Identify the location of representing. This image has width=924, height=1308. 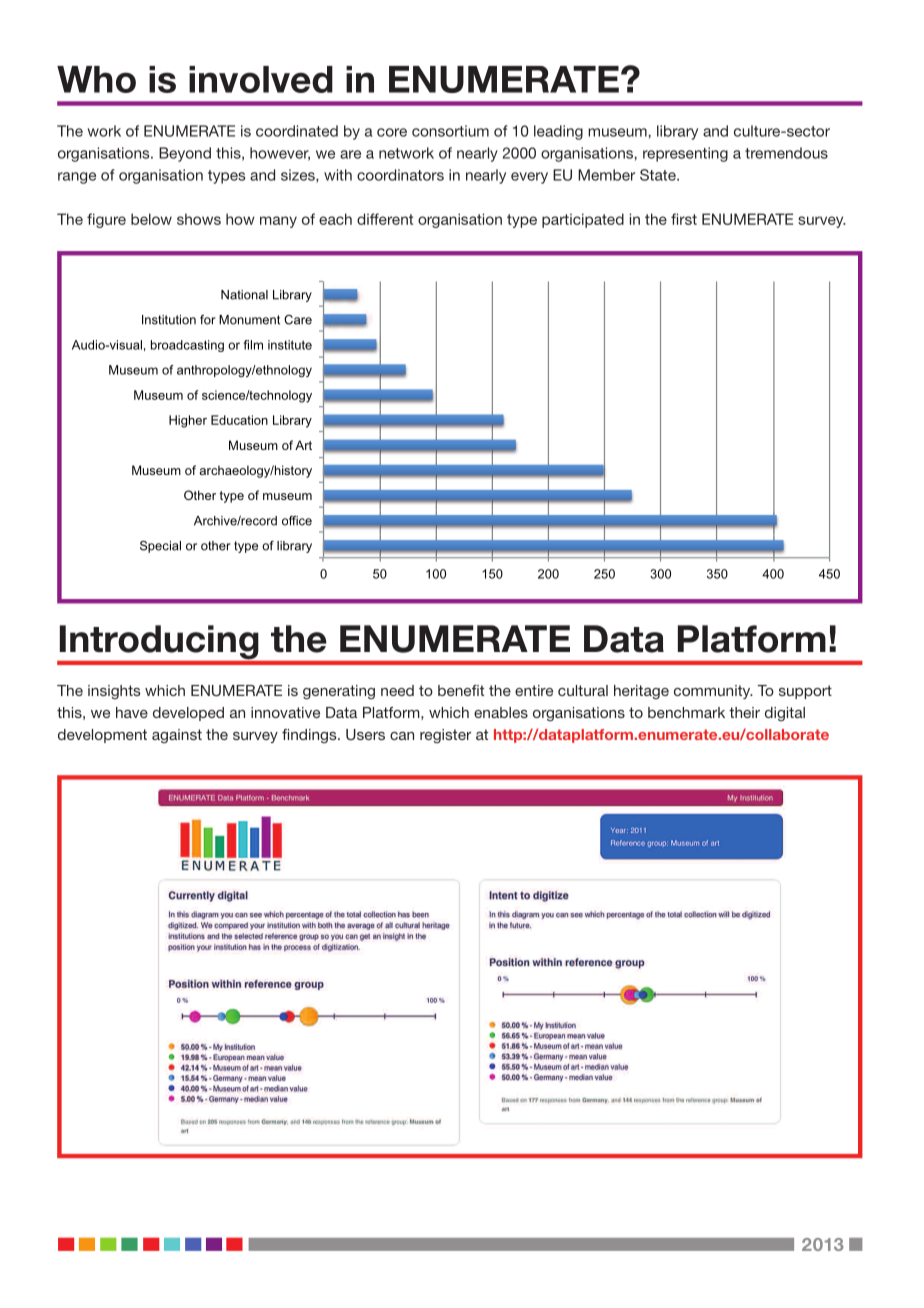
(685, 154).
